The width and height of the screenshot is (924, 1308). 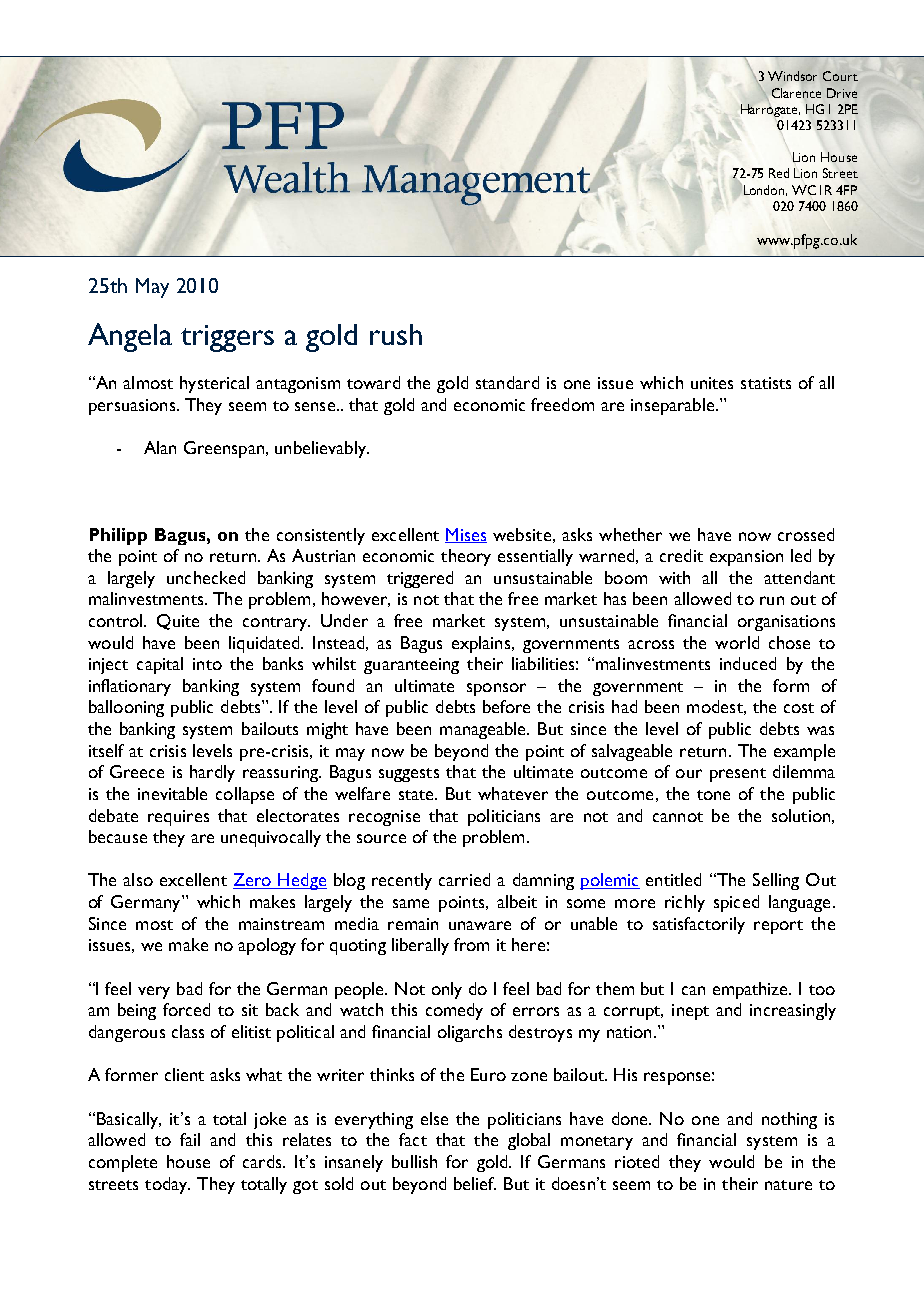 I want to click on fail, so click(x=190, y=1139).
